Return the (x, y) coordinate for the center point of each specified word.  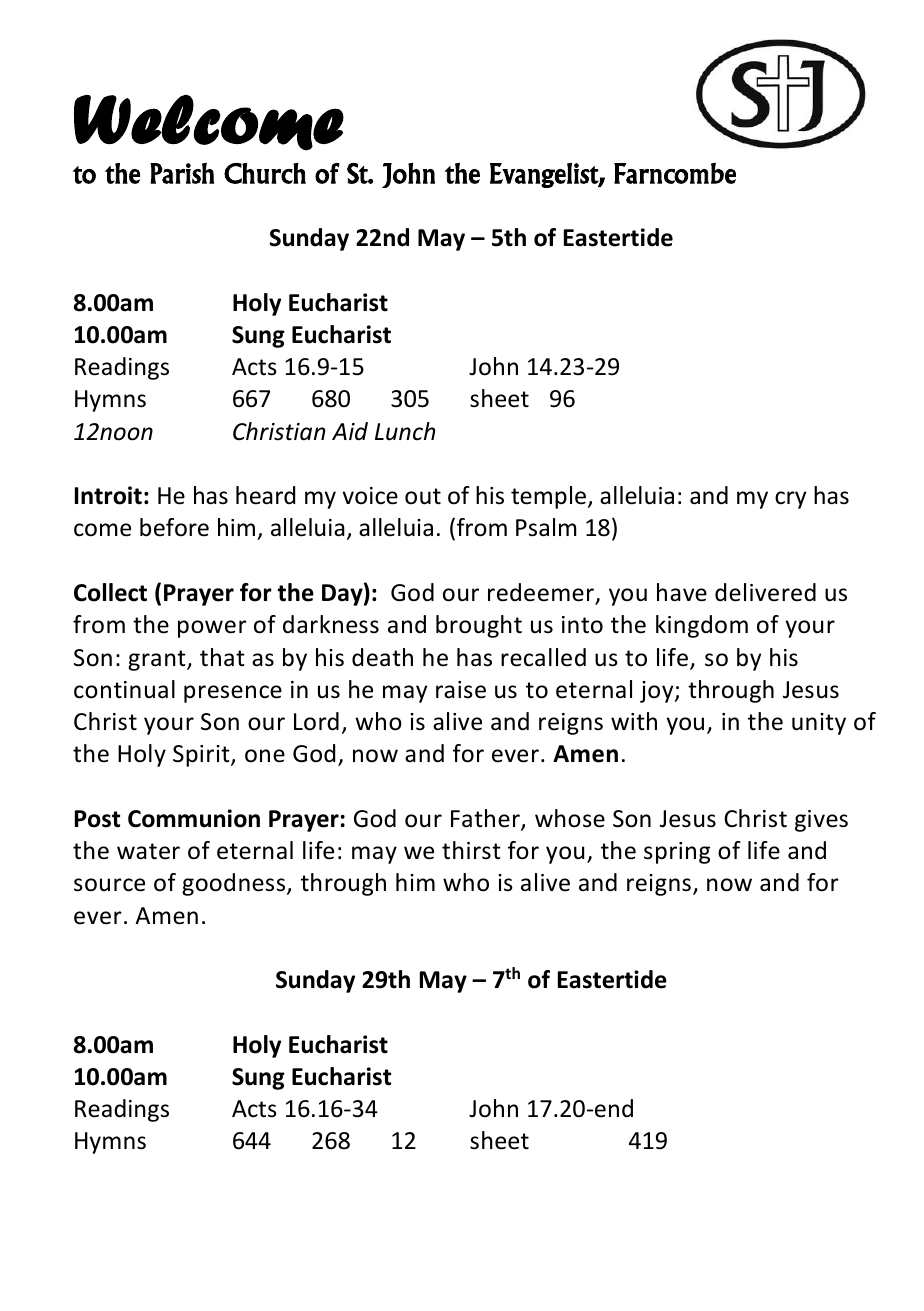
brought (479, 626)
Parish (182, 173)
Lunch (405, 431)
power (212, 629)
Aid (350, 431)
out (423, 496)
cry (790, 500)
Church (265, 173)
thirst (471, 850)
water (148, 851)
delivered (765, 592)
